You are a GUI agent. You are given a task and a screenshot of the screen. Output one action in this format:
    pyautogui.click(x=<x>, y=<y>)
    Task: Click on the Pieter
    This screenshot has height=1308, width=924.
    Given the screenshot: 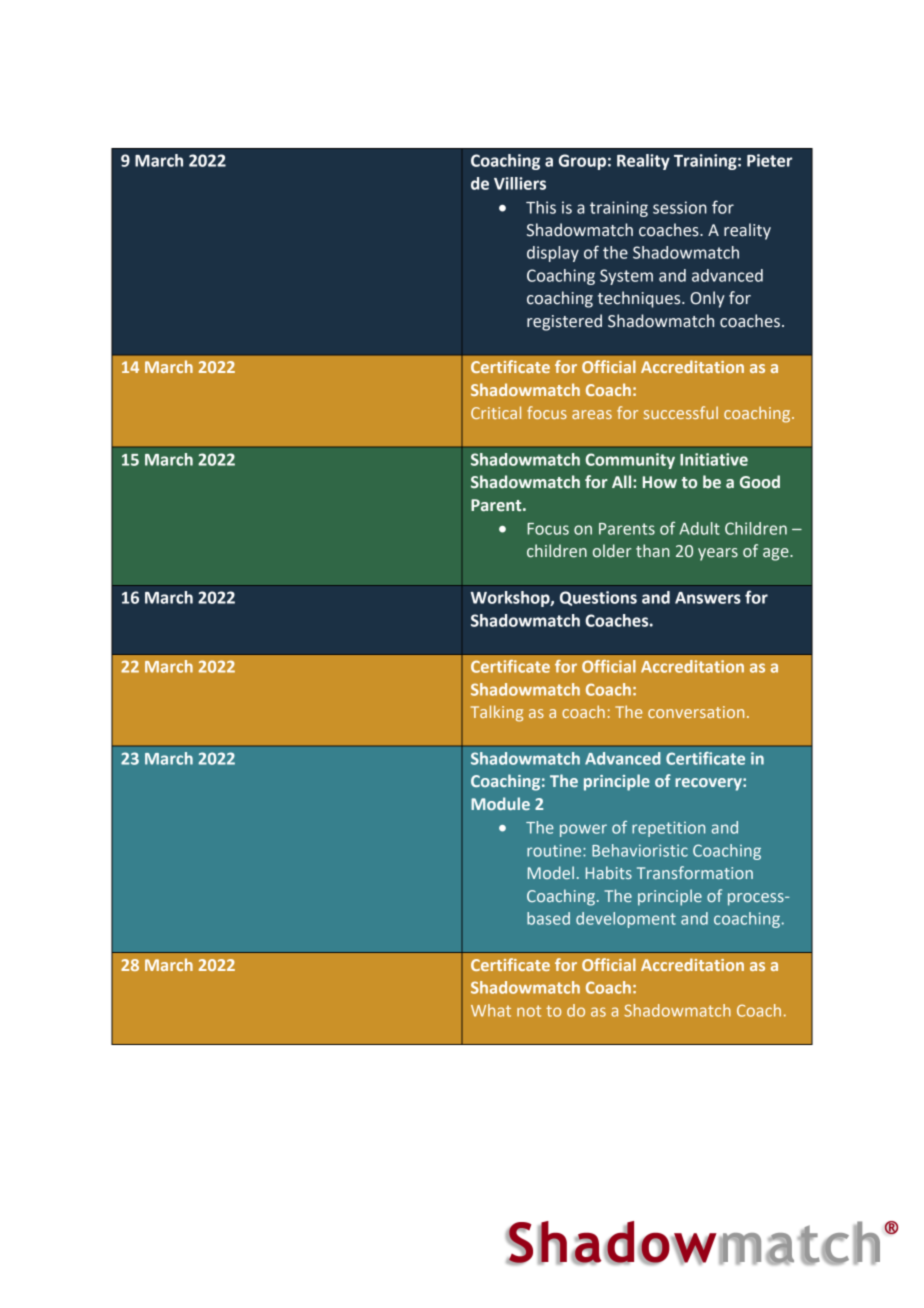 What is the action you would take?
    pyautogui.click(x=769, y=160)
